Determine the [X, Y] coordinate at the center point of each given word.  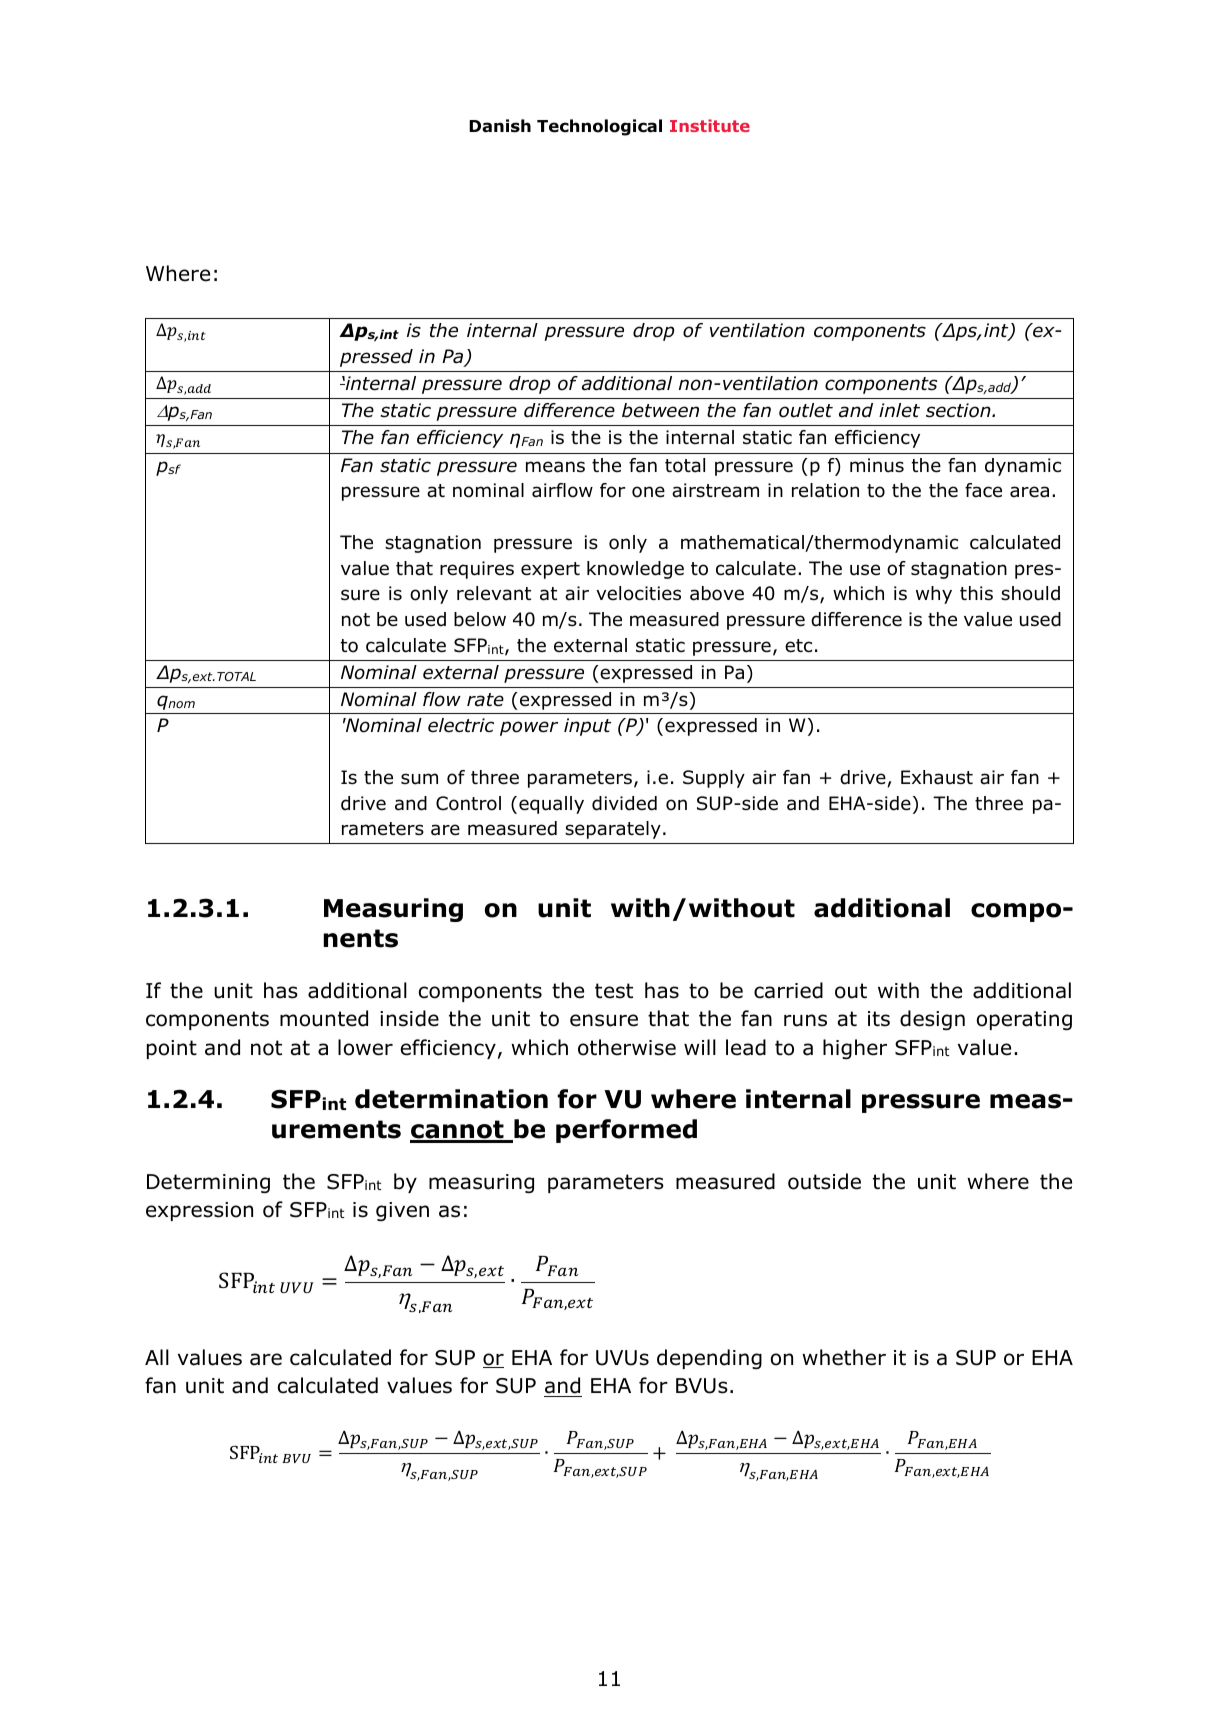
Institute [710, 125]
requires [477, 570]
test [614, 991]
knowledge [635, 570]
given [402, 1211]
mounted [324, 1018]
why [934, 595]
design [932, 1020]
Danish [500, 126]
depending [709, 1359]
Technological [599, 127]
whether [844, 1357]
